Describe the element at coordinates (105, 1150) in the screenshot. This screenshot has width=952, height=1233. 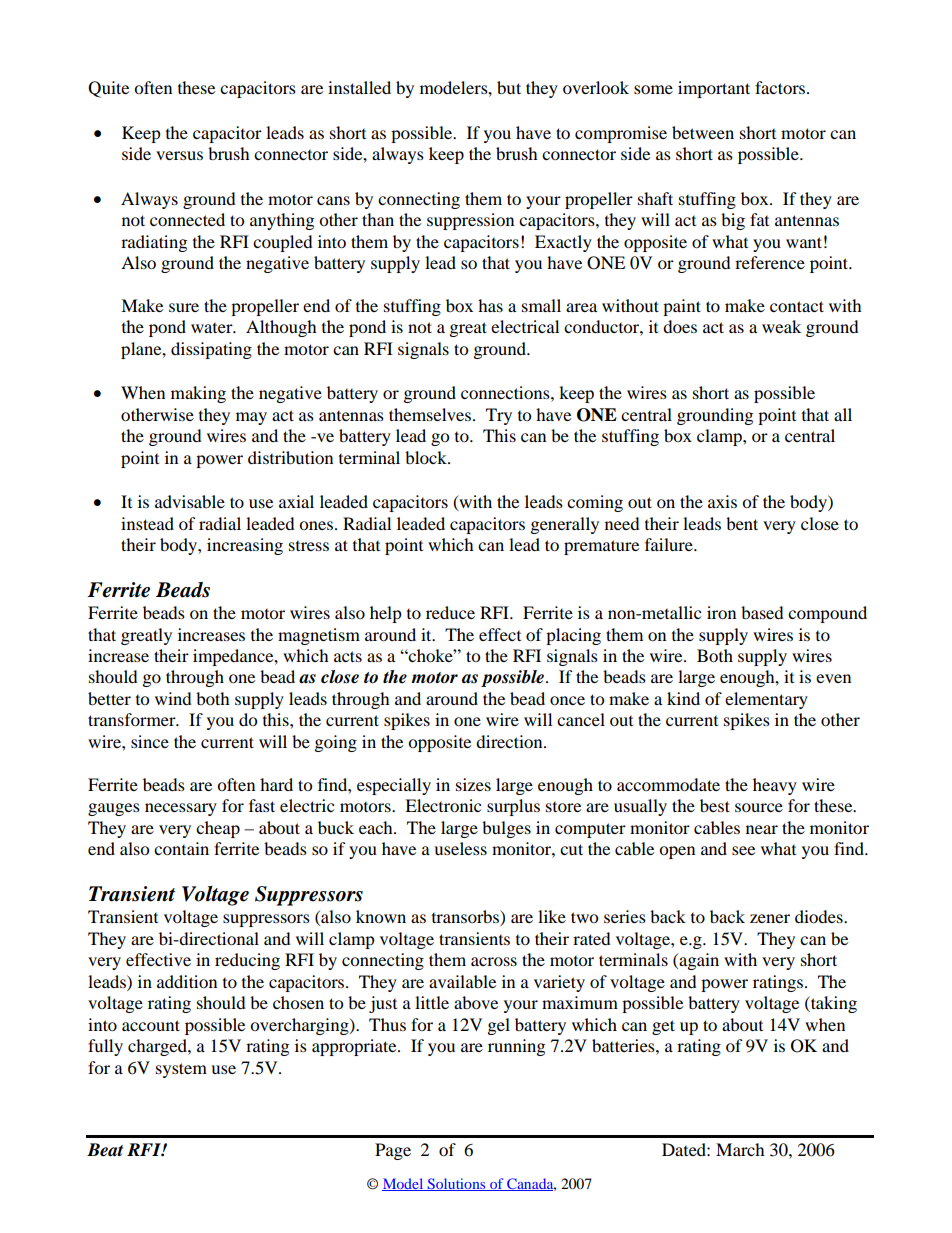
I see `Beat` at that location.
